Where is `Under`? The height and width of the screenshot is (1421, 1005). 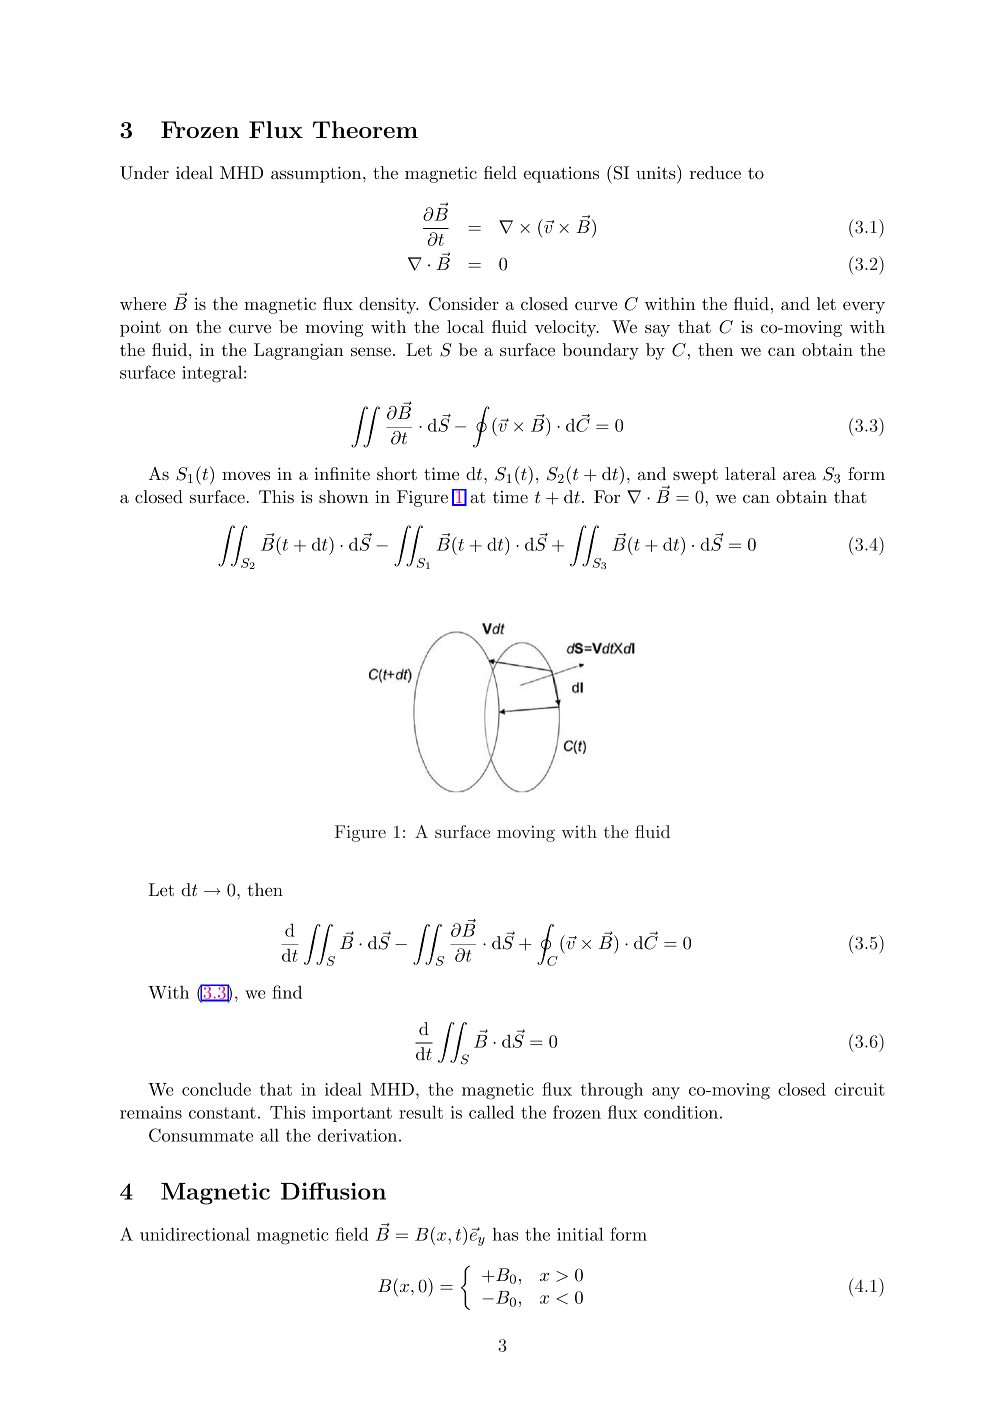 Under is located at coordinates (144, 173).
